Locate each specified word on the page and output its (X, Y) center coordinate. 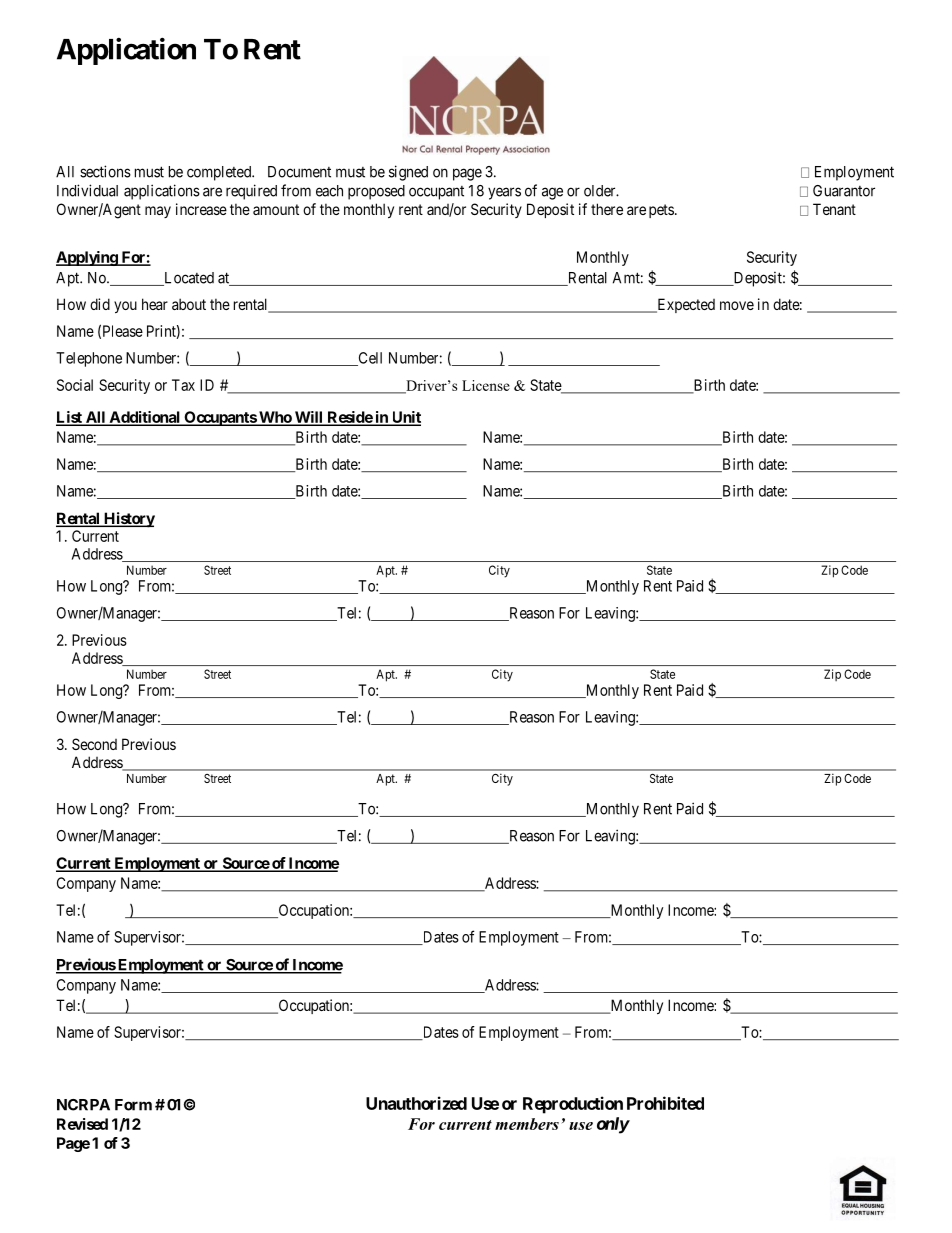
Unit (405, 418)
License (486, 385)
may (158, 212)
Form (133, 1105)
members (527, 1124)
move (737, 305)
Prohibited (665, 1103)
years (504, 193)
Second (94, 744)
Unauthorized (416, 1103)
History (128, 520)
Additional (144, 418)
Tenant (834, 209)
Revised (82, 1124)
